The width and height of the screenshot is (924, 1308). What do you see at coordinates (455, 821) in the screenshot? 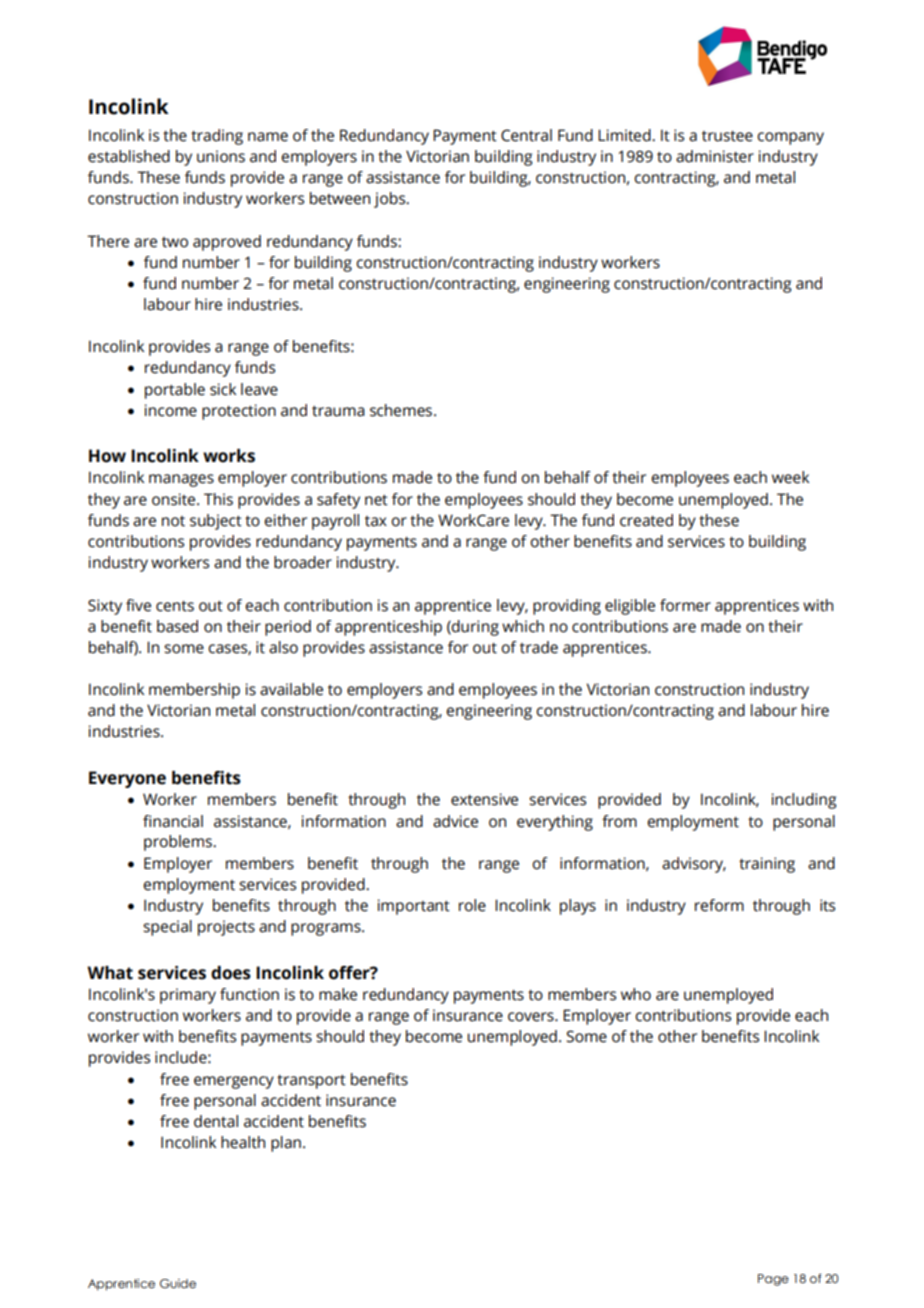
I see `advice` at bounding box center [455, 821].
